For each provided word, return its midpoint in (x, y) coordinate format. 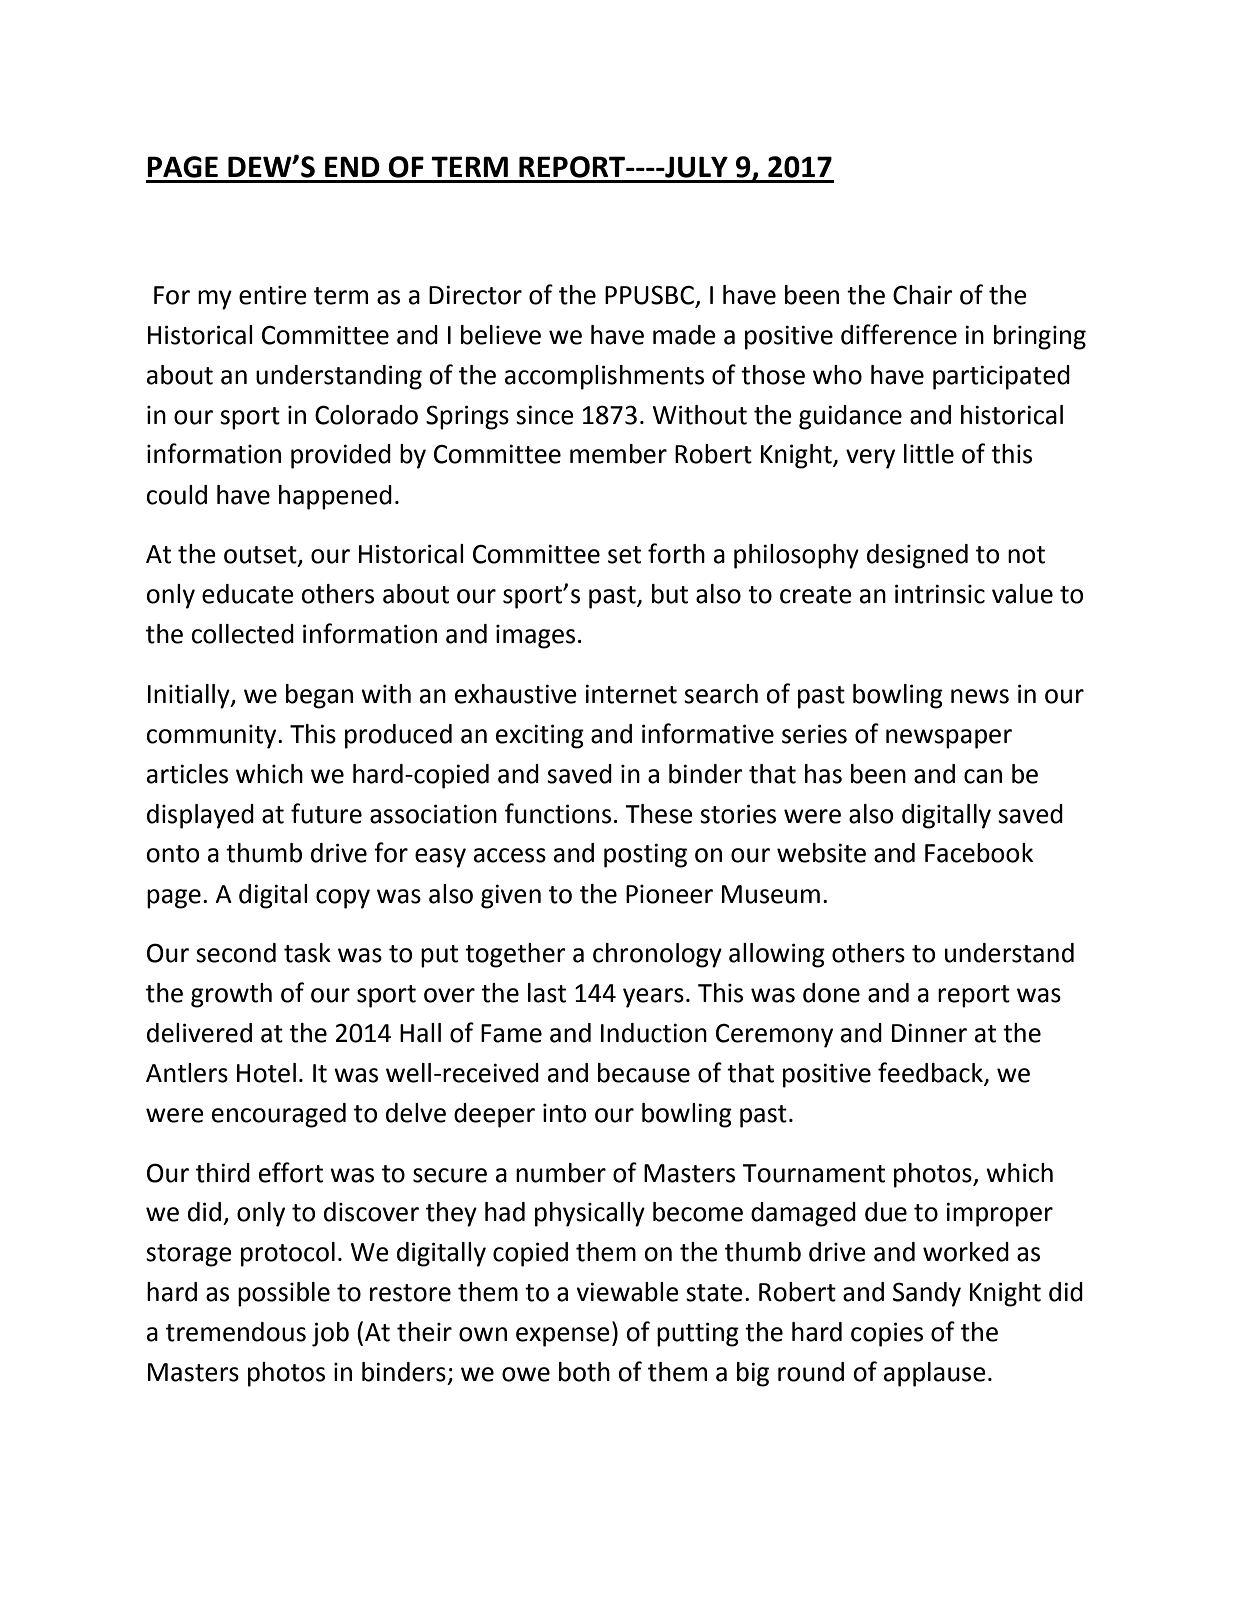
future (326, 813)
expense (563, 1337)
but (670, 594)
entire (273, 295)
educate (248, 594)
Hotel (266, 1073)
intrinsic (940, 594)
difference (899, 334)
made (684, 335)
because (644, 1073)
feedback (930, 1072)
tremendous (236, 1332)
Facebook (979, 853)
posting (645, 855)
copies (887, 1334)
